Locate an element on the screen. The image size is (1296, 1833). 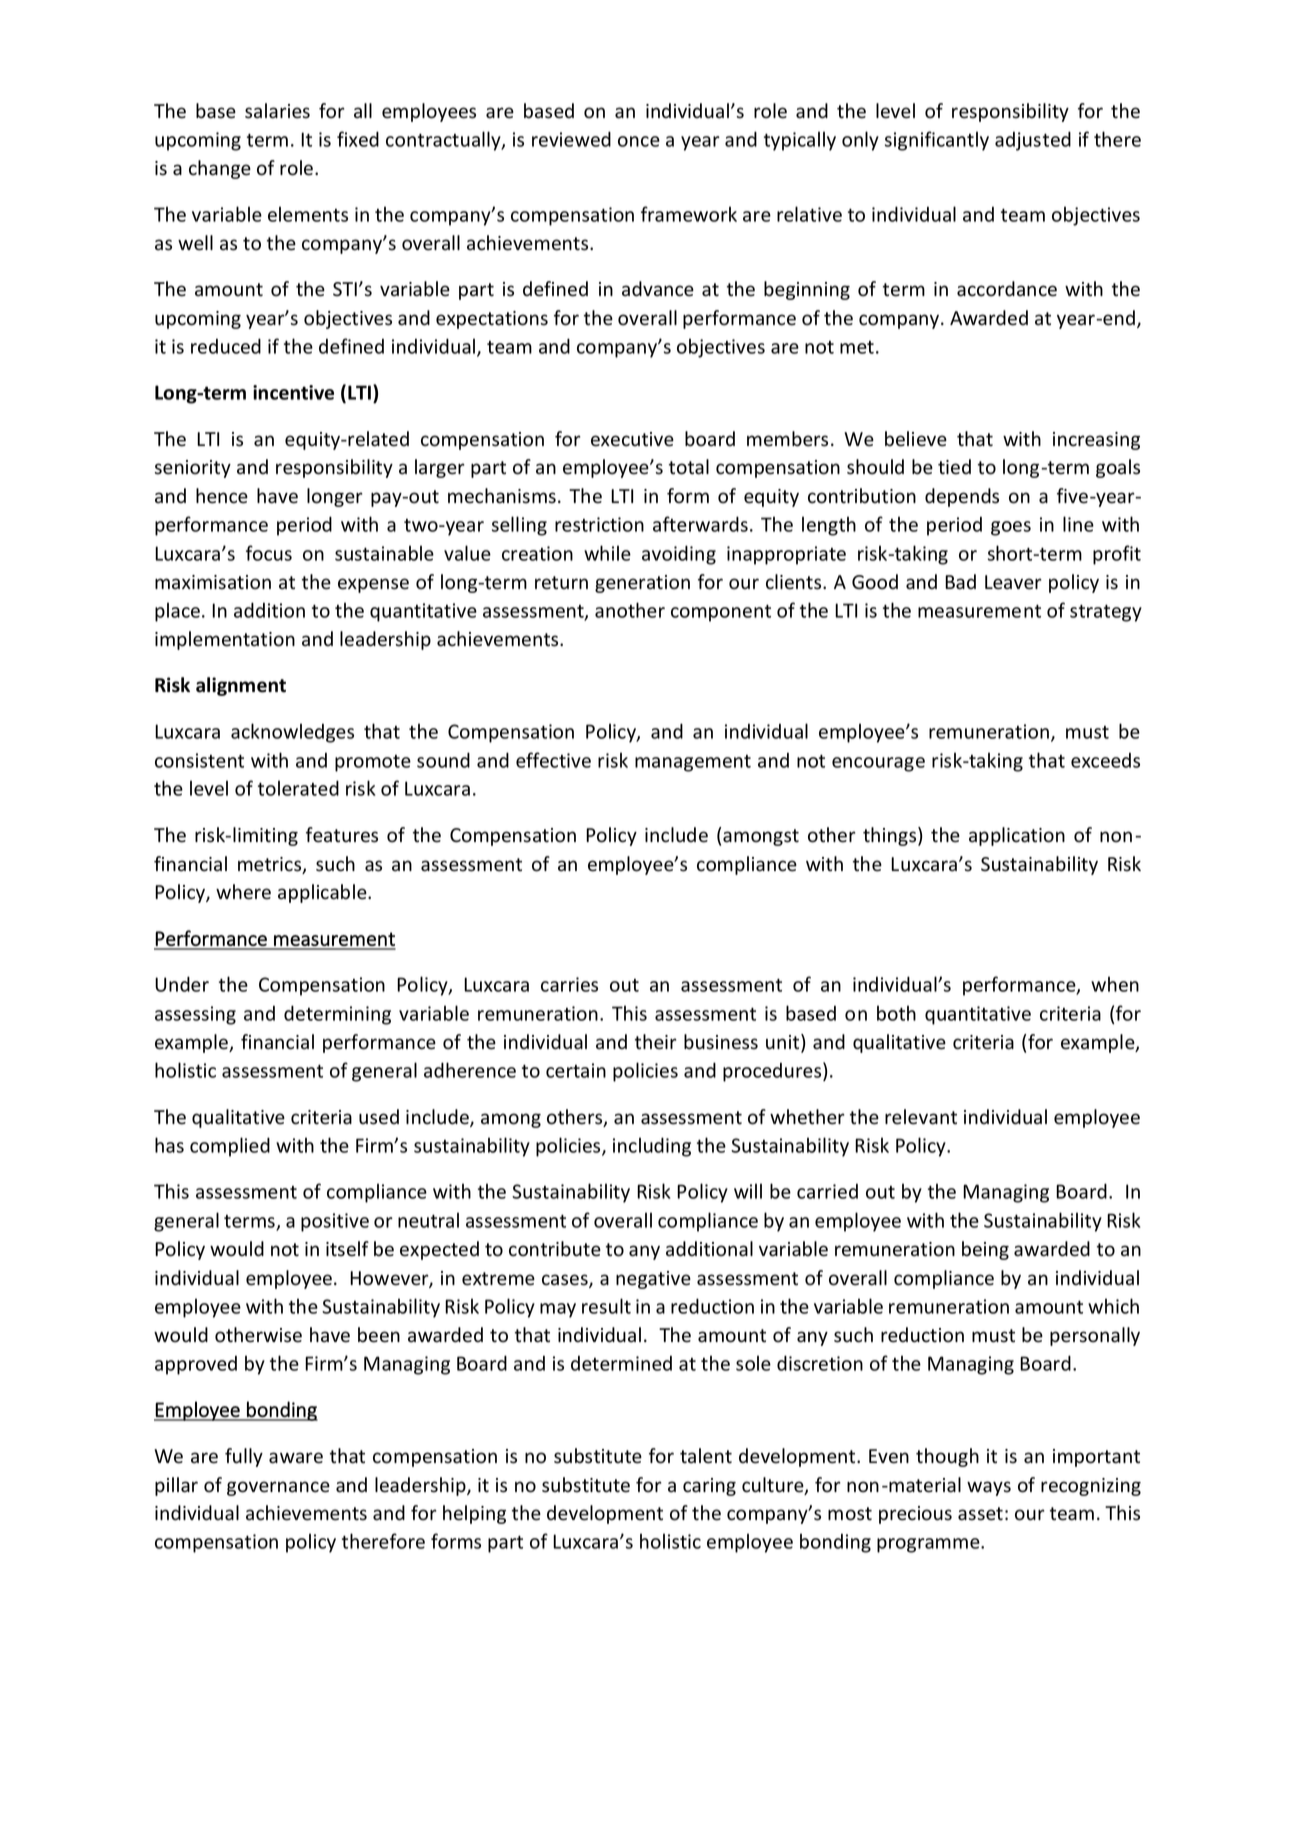
relevant is located at coordinates (921, 1117).
